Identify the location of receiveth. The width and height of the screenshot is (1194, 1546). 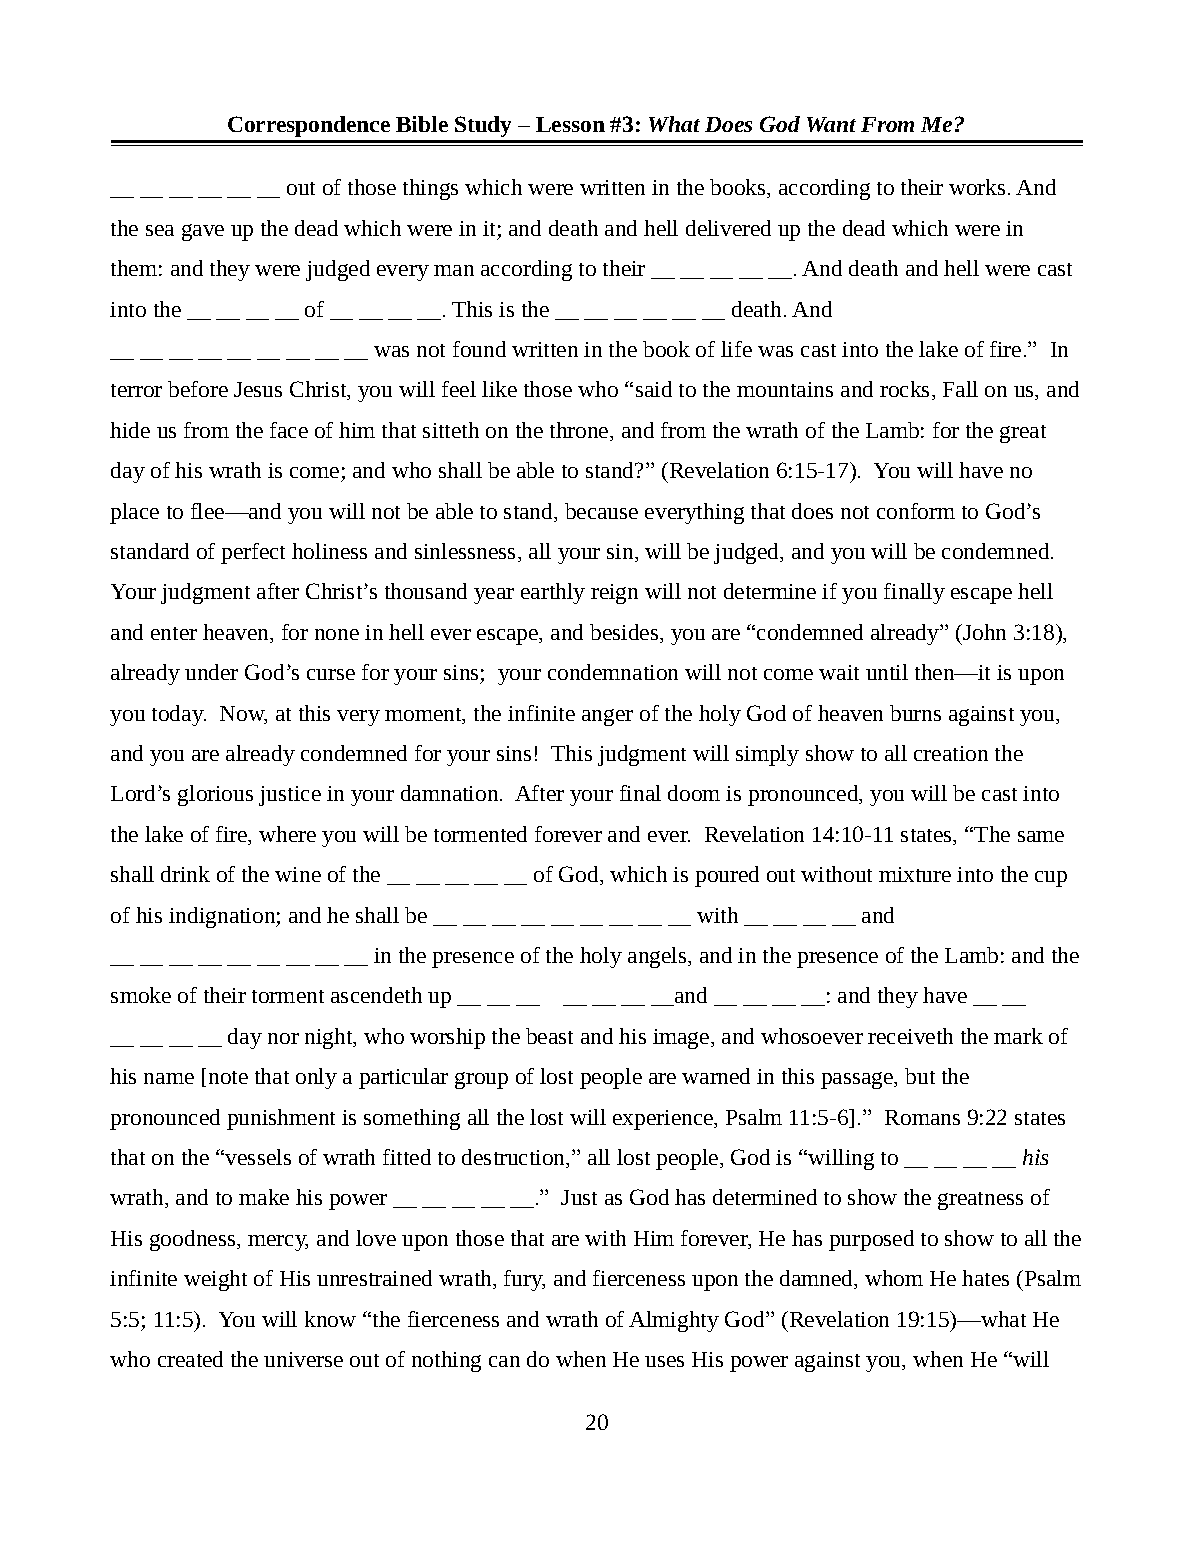
(910, 1036).
